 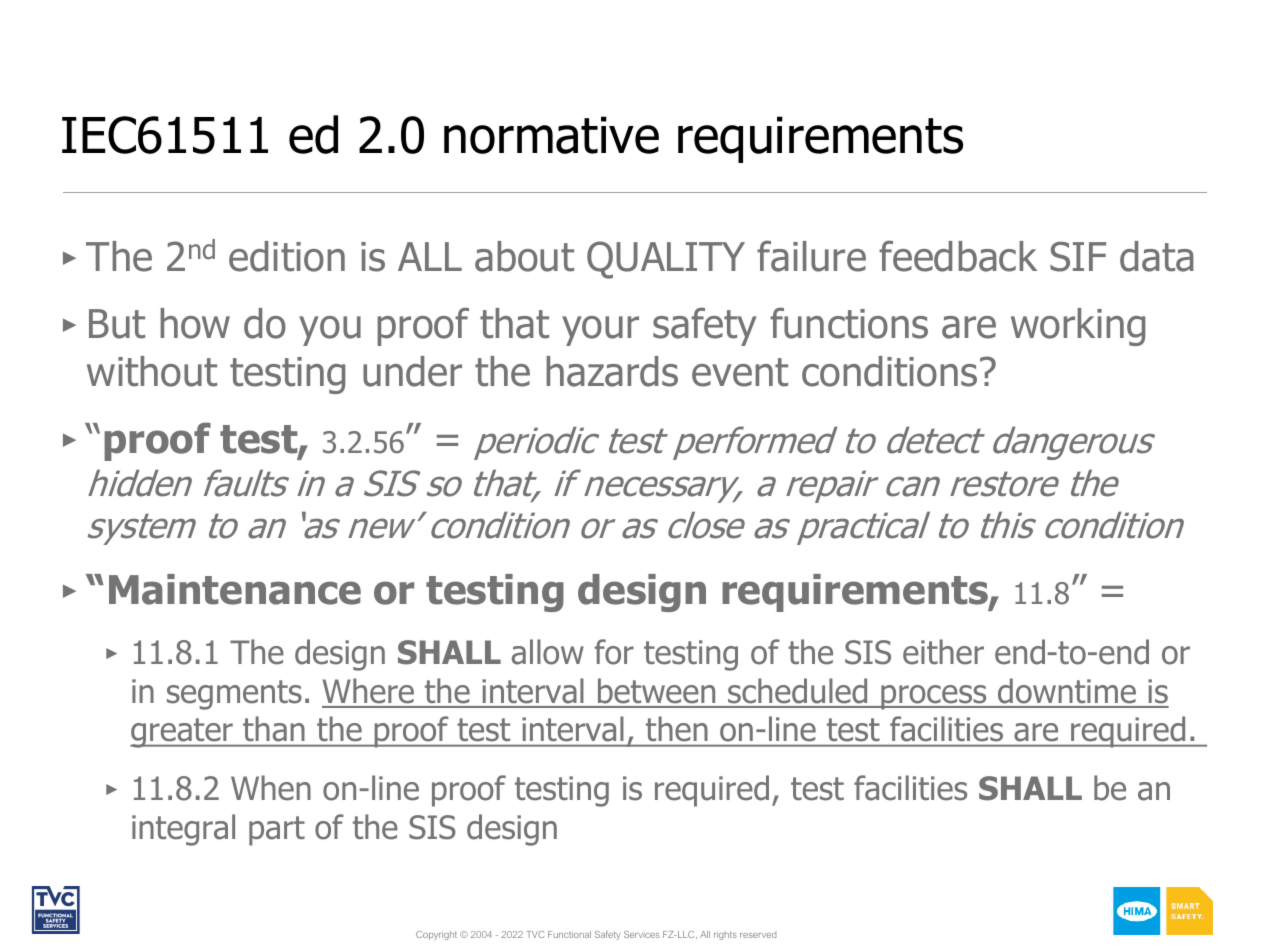 I want to click on Copyright, so click(x=436, y=935).
